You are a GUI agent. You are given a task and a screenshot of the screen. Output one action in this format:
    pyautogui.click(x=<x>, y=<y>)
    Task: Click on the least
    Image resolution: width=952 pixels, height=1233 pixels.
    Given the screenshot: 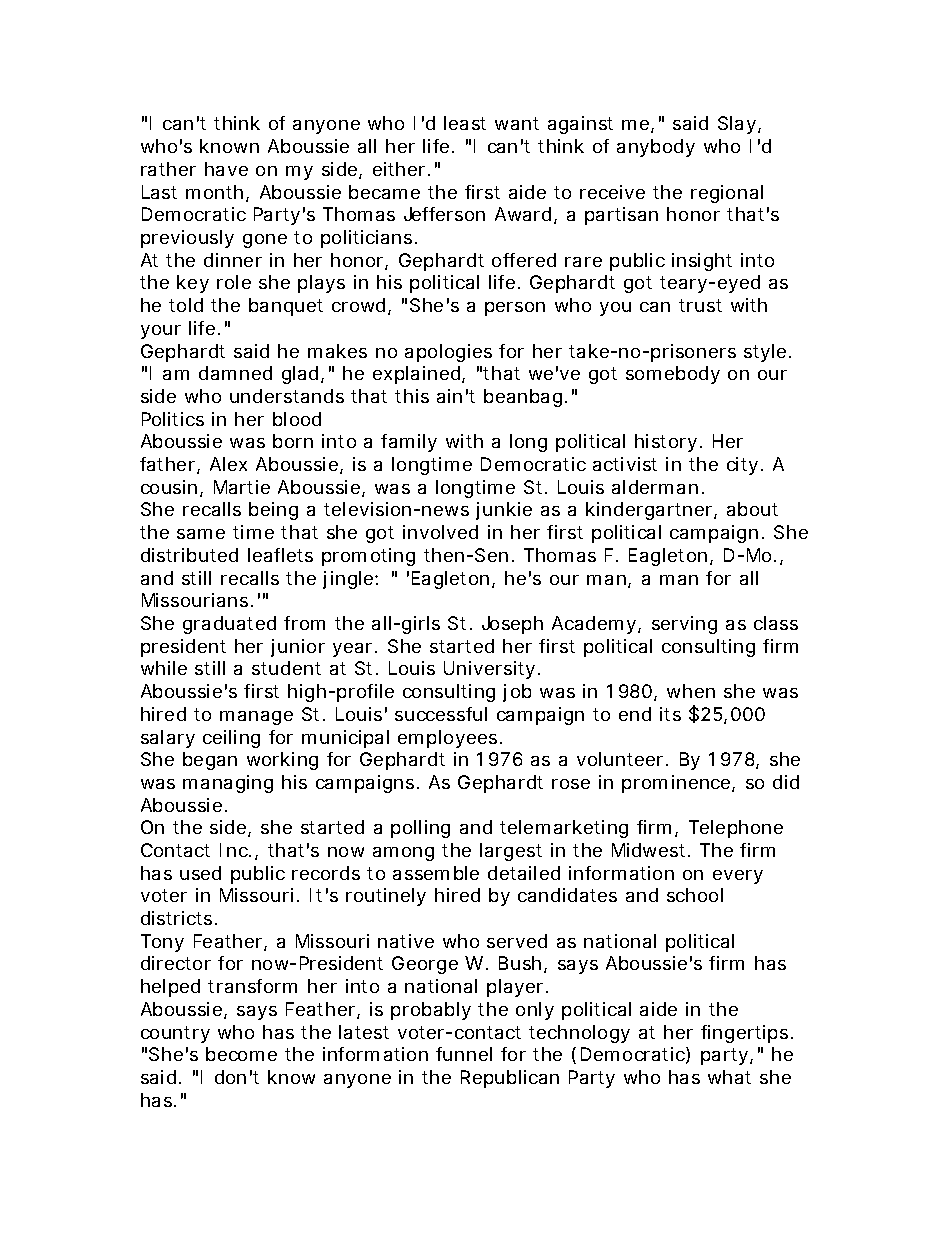 What is the action you would take?
    pyautogui.click(x=465, y=123)
